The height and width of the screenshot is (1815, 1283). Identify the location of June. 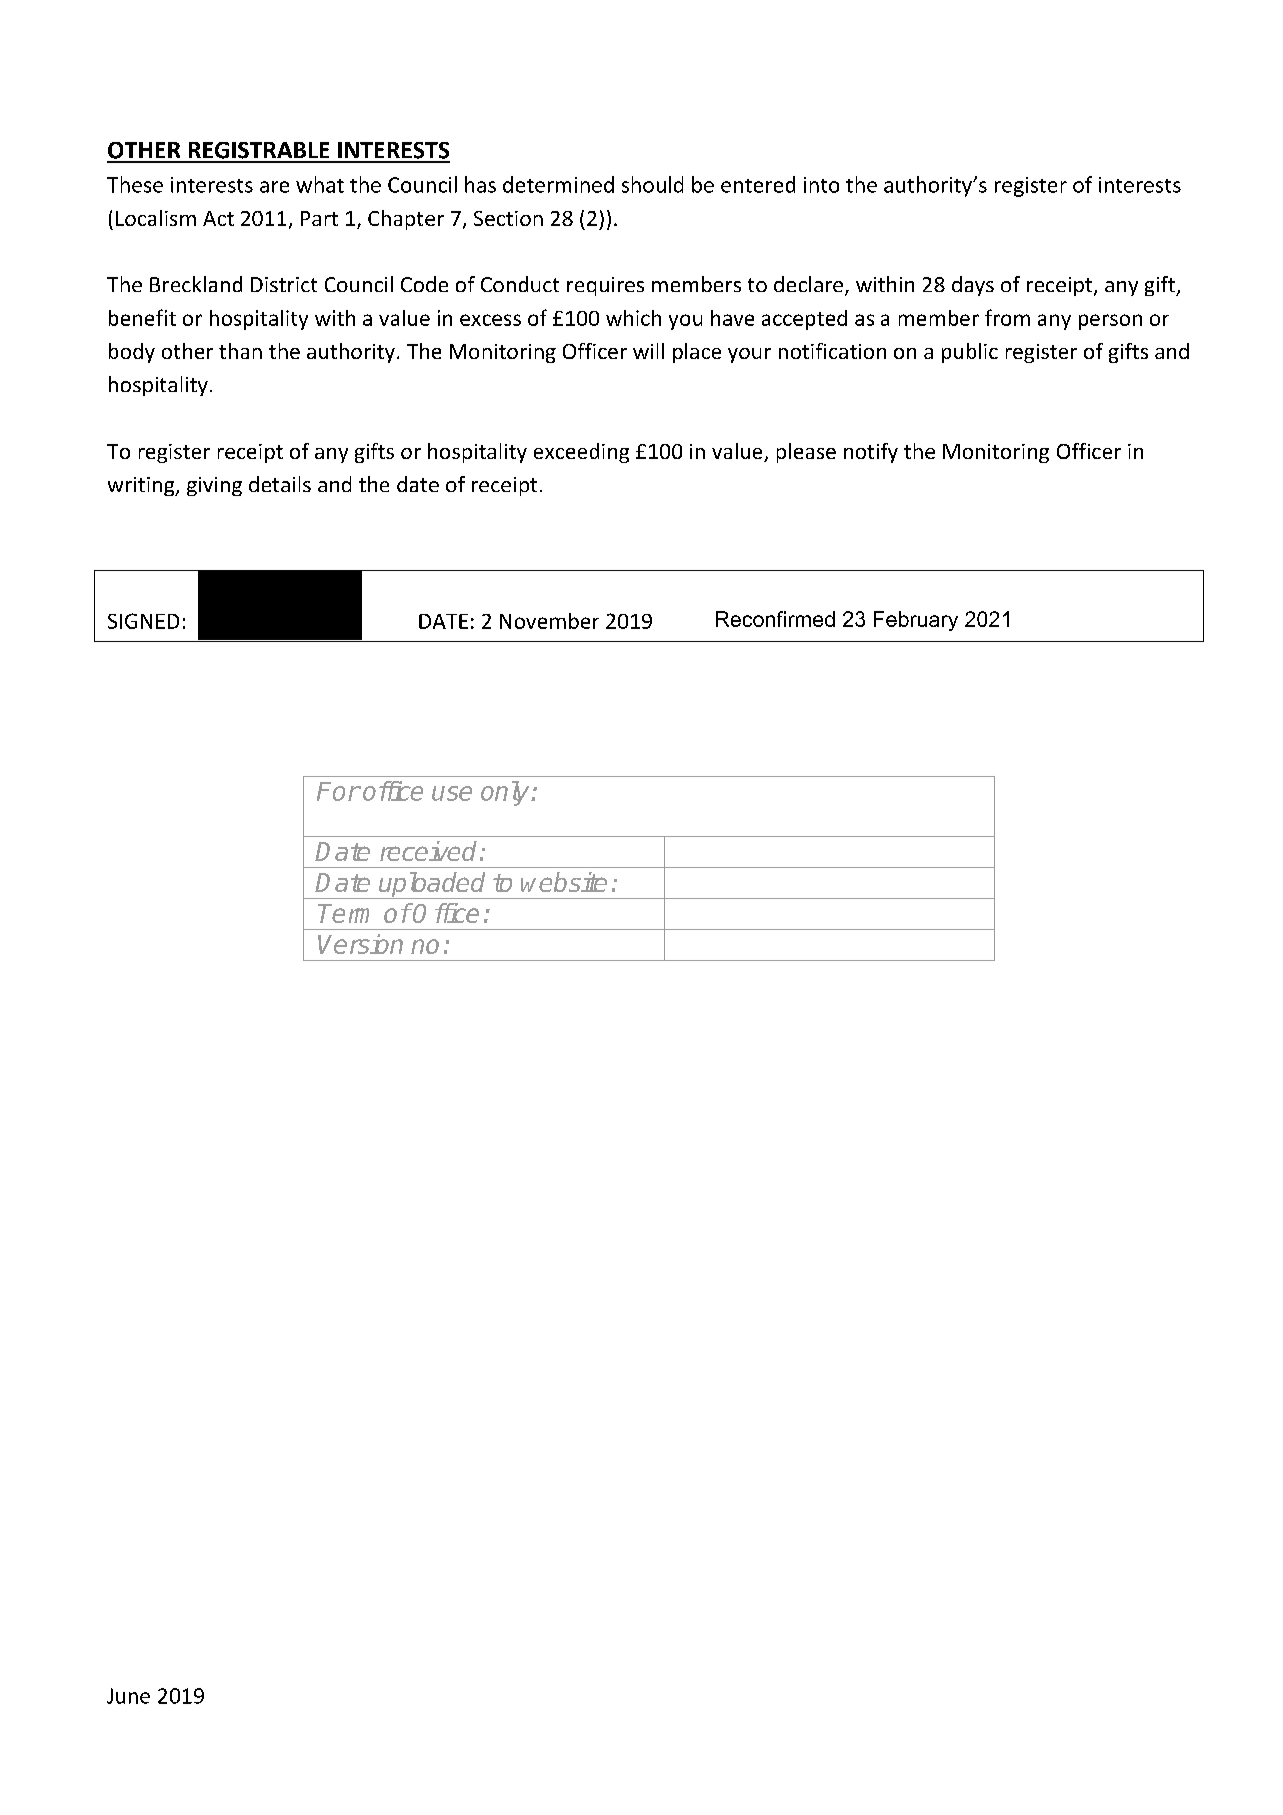
(128, 1696).
